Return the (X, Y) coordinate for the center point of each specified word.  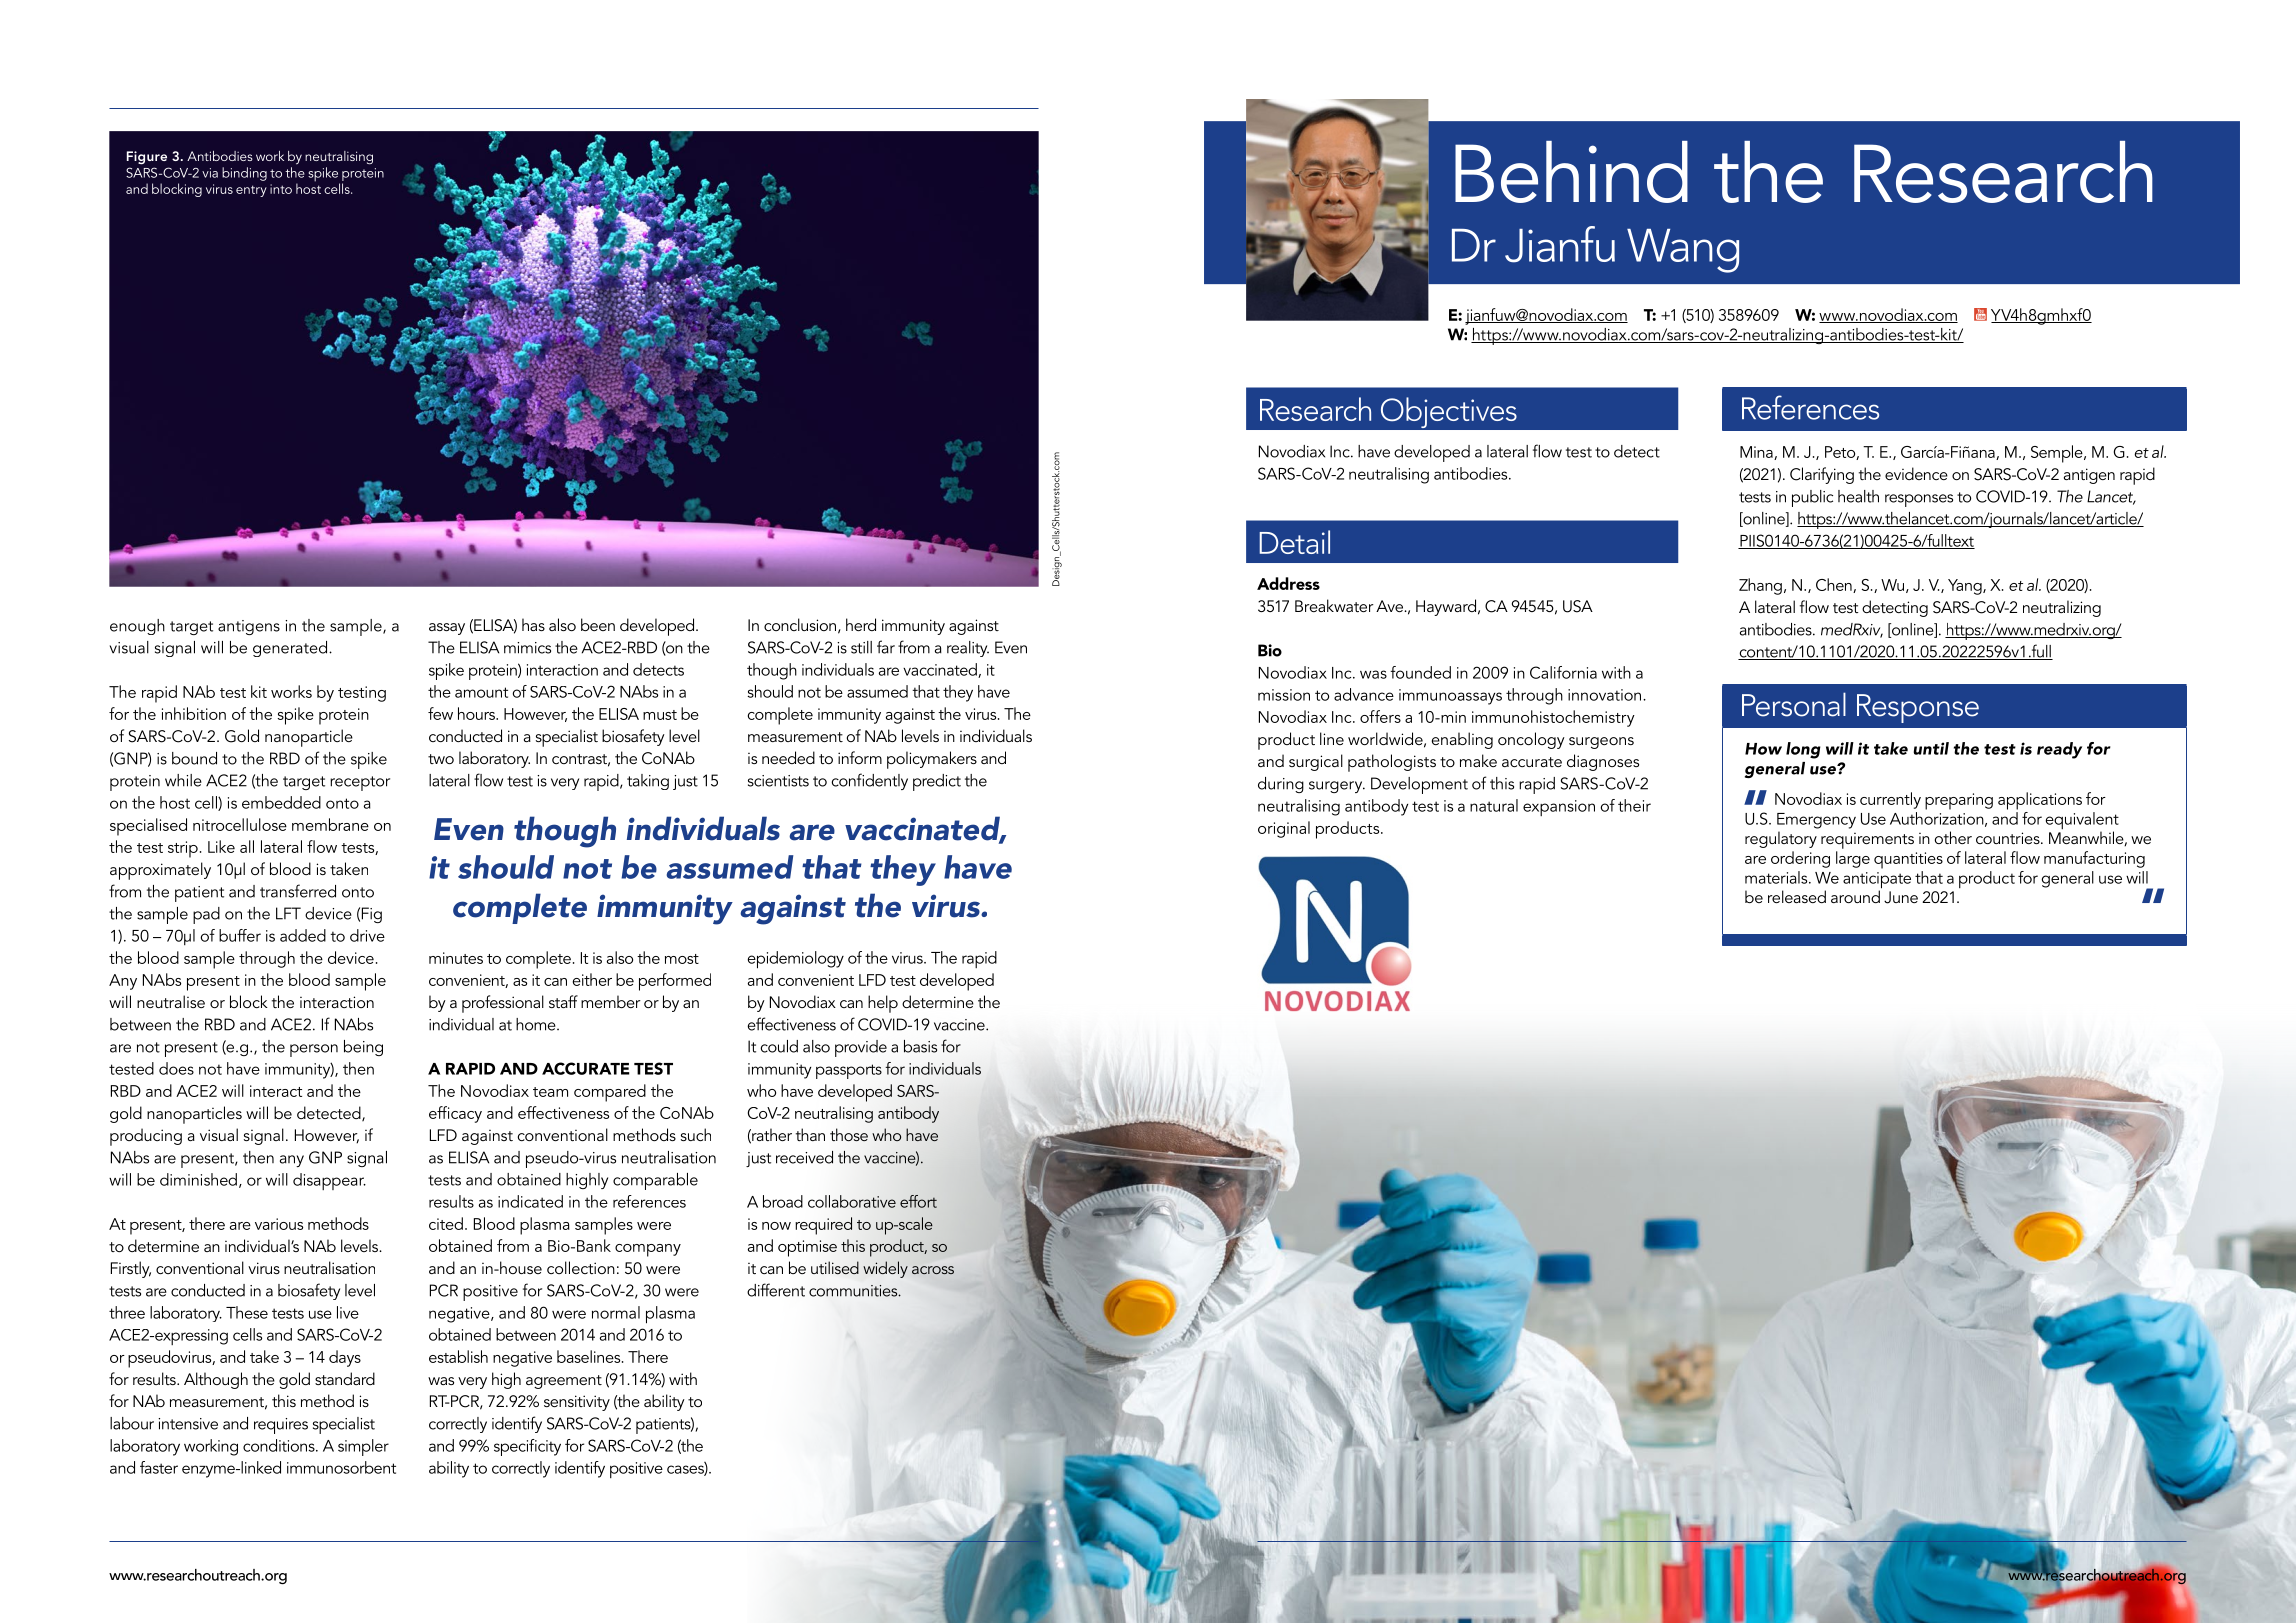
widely (885, 1269)
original (1284, 829)
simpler (363, 1447)
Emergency (1816, 821)
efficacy (455, 1114)
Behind (1571, 172)
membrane (330, 824)
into (281, 189)
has (533, 624)
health (1858, 496)
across (933, 1270)
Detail (1294, 542)
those (849, 1134)
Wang (1683, 251)
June (1901, 897)
